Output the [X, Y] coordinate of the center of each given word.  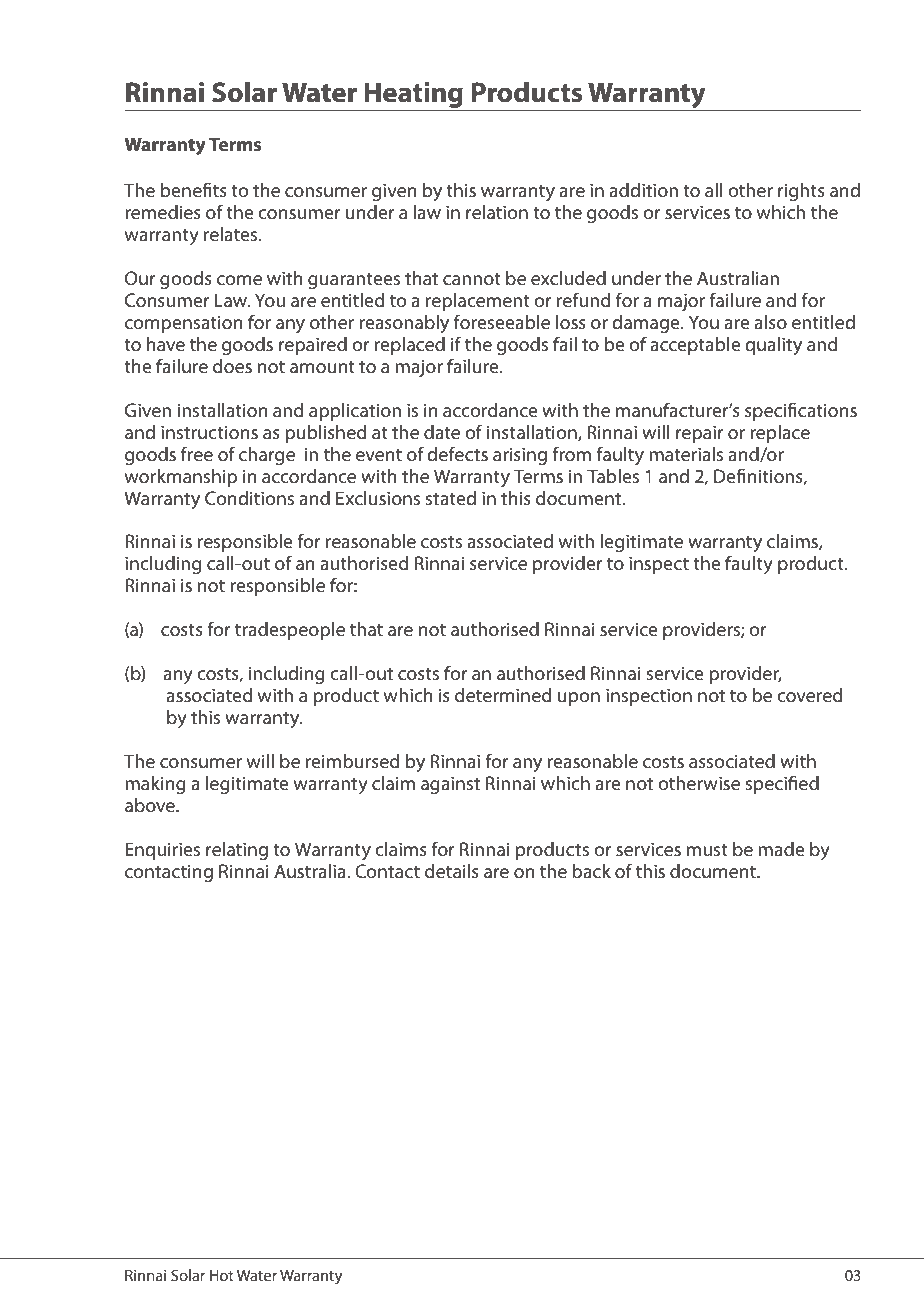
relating [237, 851]
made [781, 849]
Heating [414, 96]
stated [451, 498]
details [452, 871]
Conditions [249, 498]
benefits [194, 189]
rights [801, 192]
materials [686, 454]
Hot [222, 1275]
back [591, 871]
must [707, 850]
